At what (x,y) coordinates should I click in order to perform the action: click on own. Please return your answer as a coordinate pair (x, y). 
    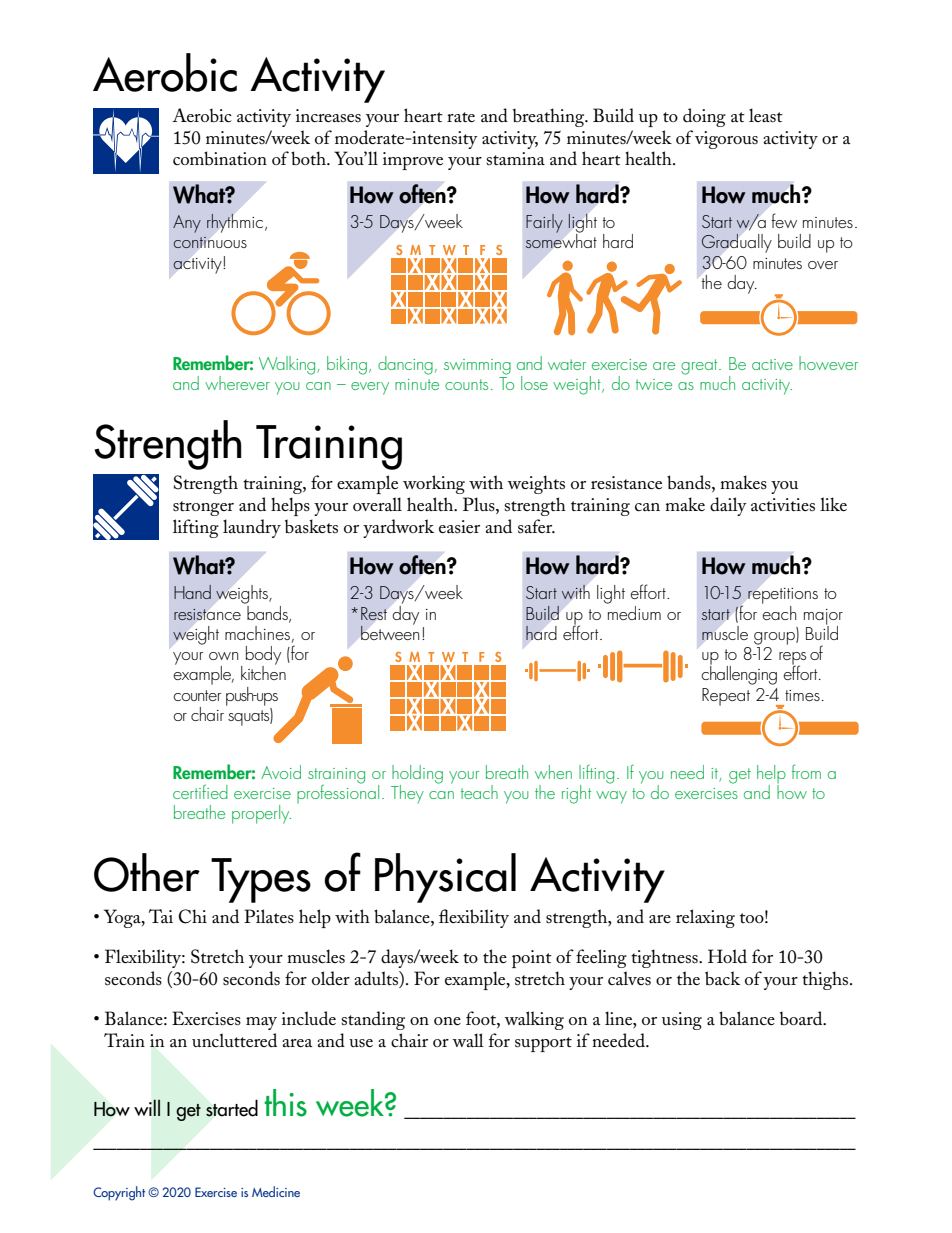
    Looking at the image, I should click on (223, 656).
